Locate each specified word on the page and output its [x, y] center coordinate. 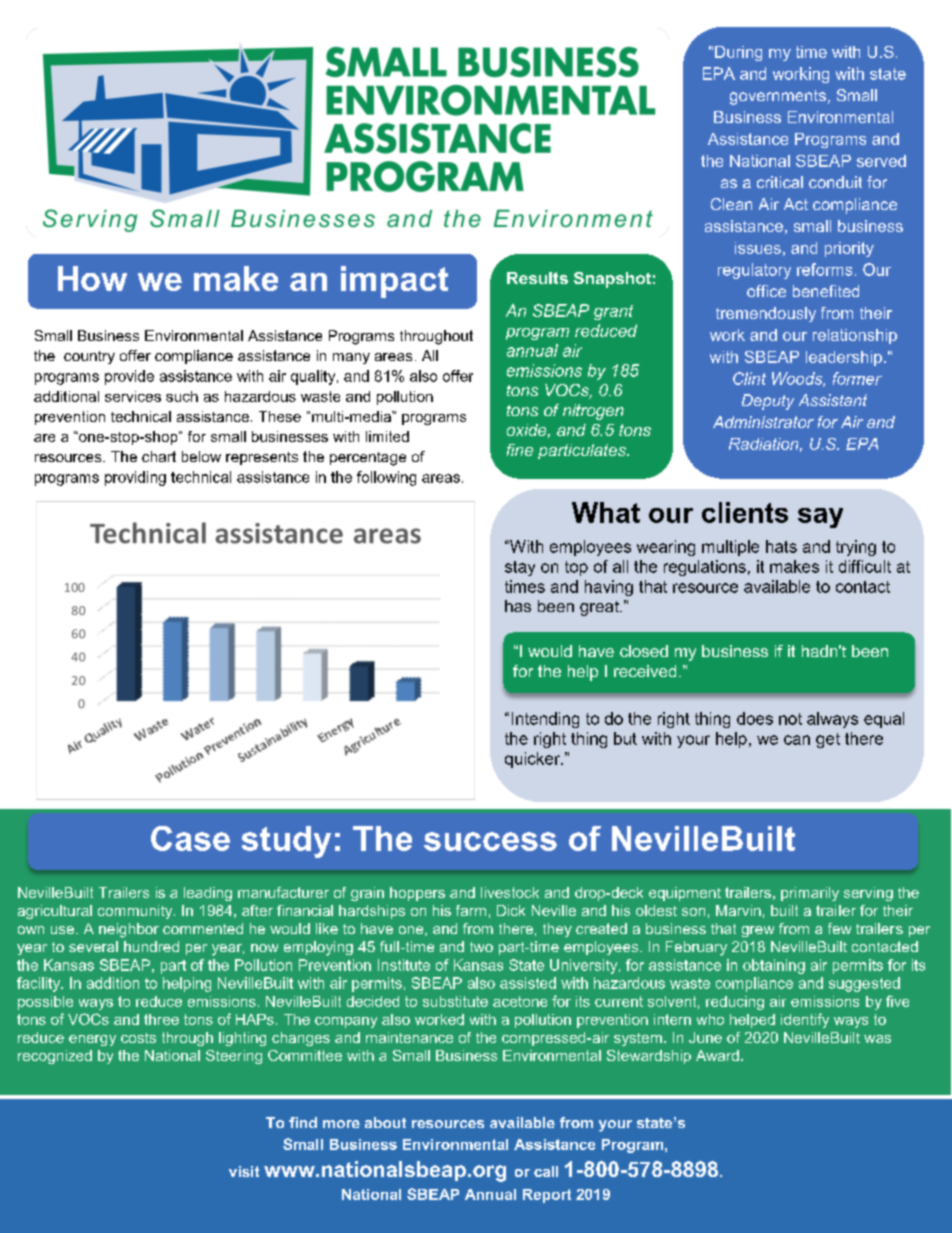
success [490, 841]
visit [244, 1171]
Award [717, 1055]
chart [159, 456]
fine [520, 450]
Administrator [763, 422]
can [797, 740]
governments [778, 97]
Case [190, 838]
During [738, 53]
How [92, 278]
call [546, 1171]
